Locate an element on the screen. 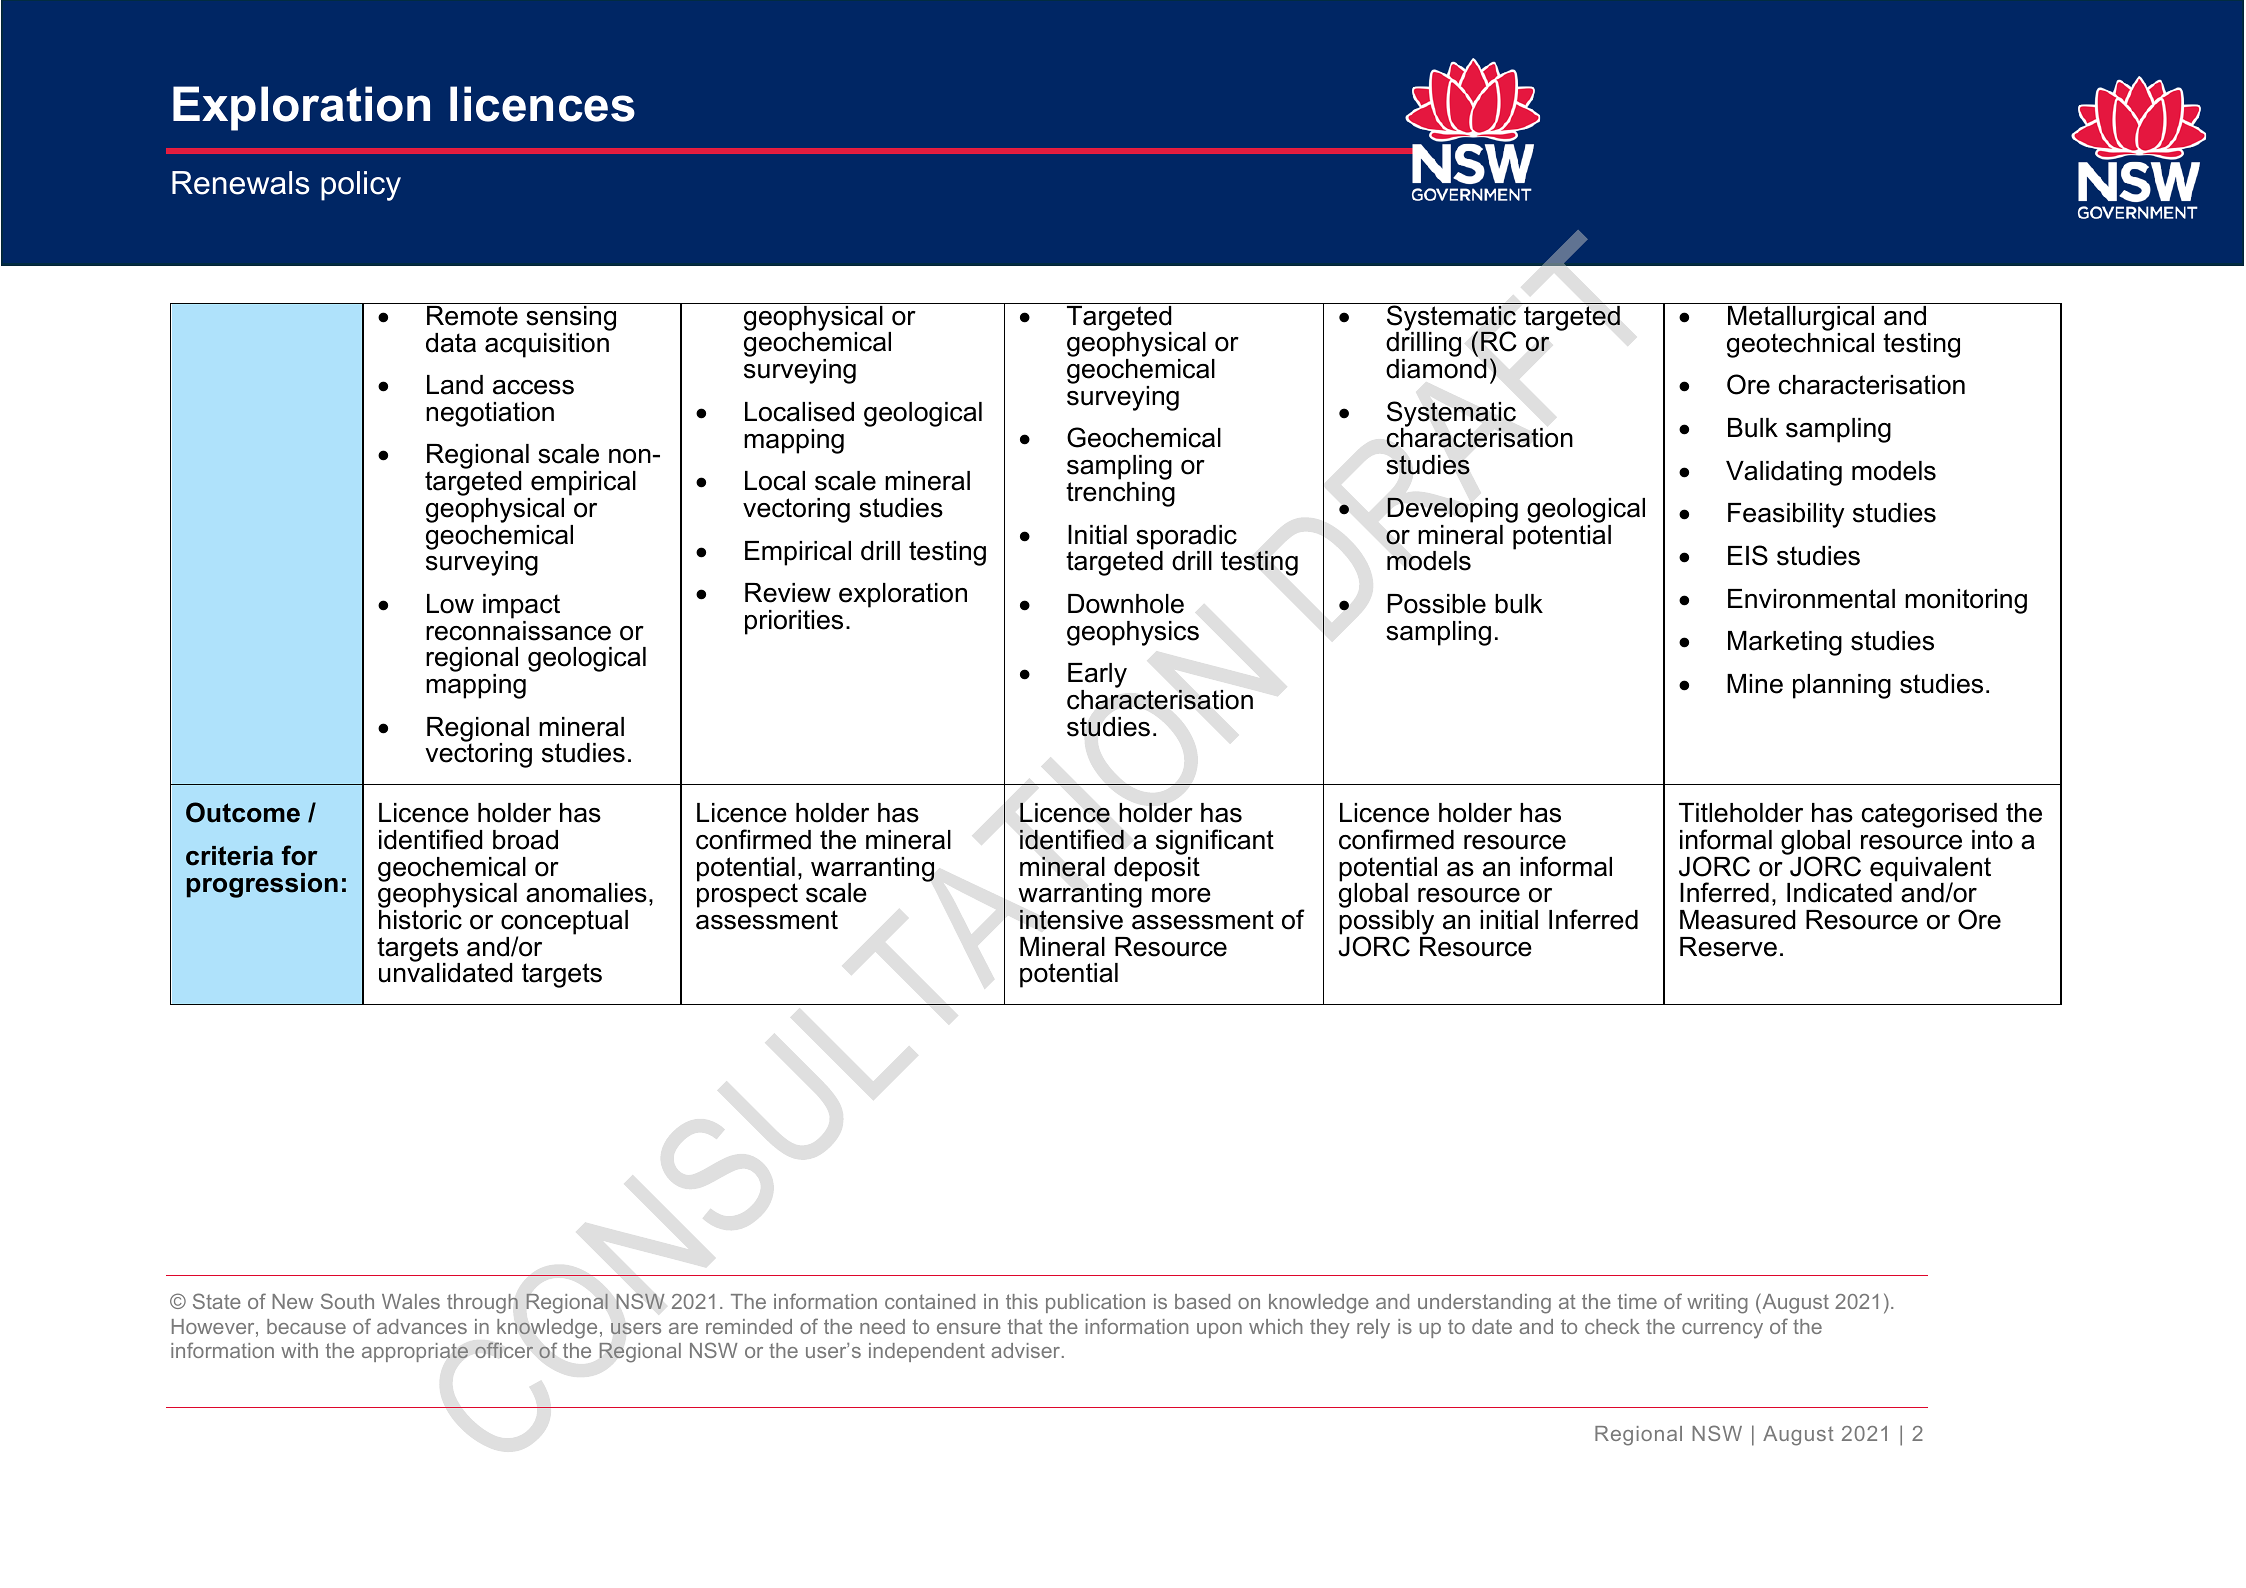 The height and width of the screenshot is (1588, 2246). policy is located at coordinates (361, 186).
